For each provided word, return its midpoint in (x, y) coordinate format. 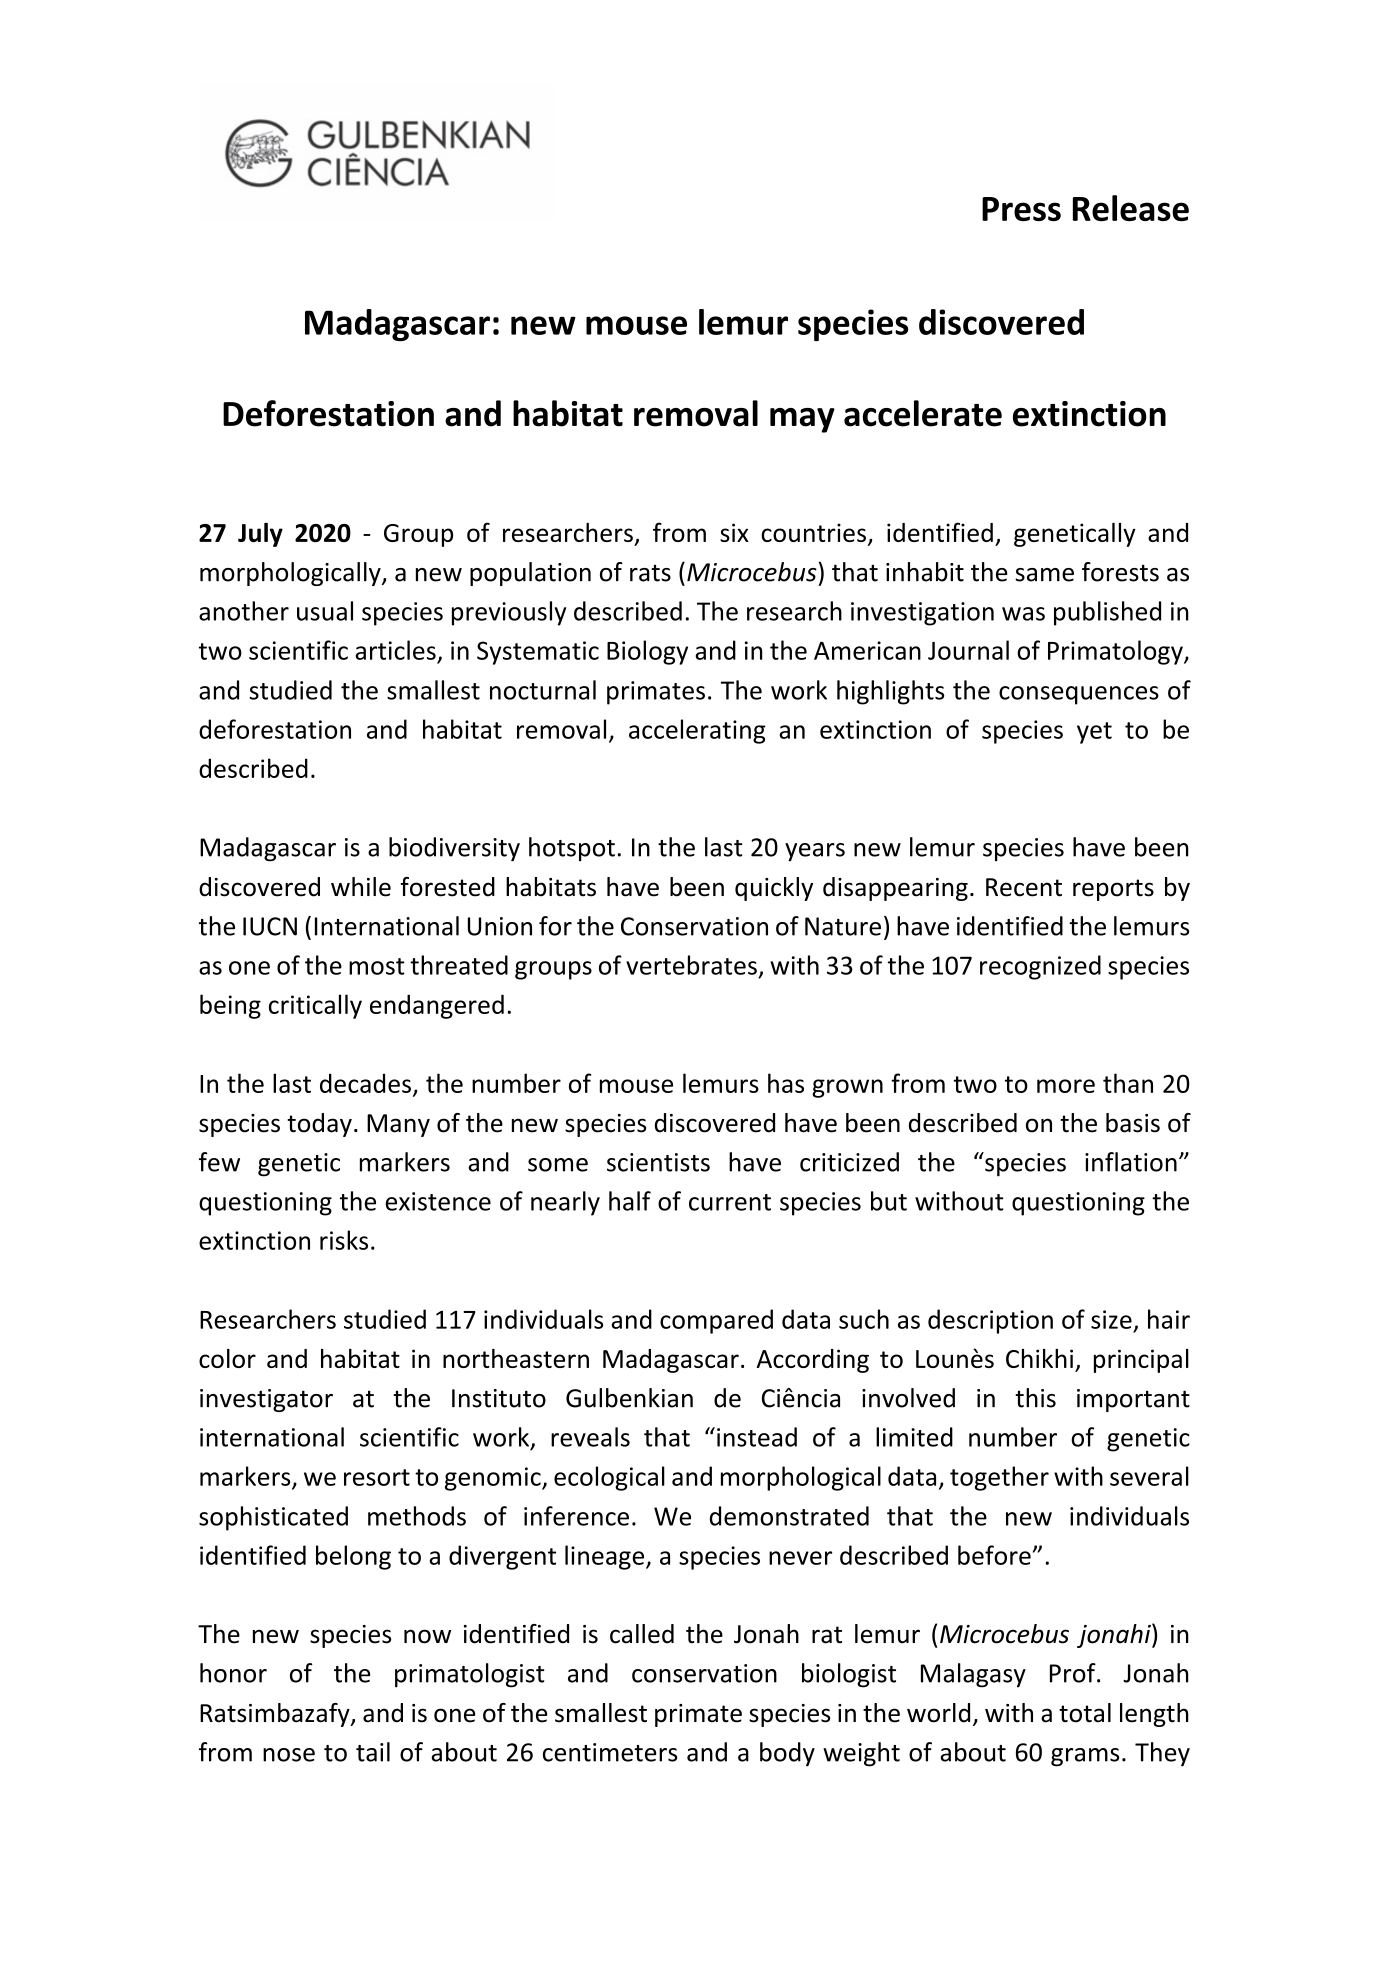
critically (315, 1006)
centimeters (610, 1752)
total (1085, 1713)
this (1035, 1398)
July (260, 535)
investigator (266, 1400)
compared (716, 1321)
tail (373, 1752)
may (802, 420)
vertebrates (691, 965)
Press (1021, 209)
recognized (1040, 967)
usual (325, 611)
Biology (647, 652)
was (1023, 614)
